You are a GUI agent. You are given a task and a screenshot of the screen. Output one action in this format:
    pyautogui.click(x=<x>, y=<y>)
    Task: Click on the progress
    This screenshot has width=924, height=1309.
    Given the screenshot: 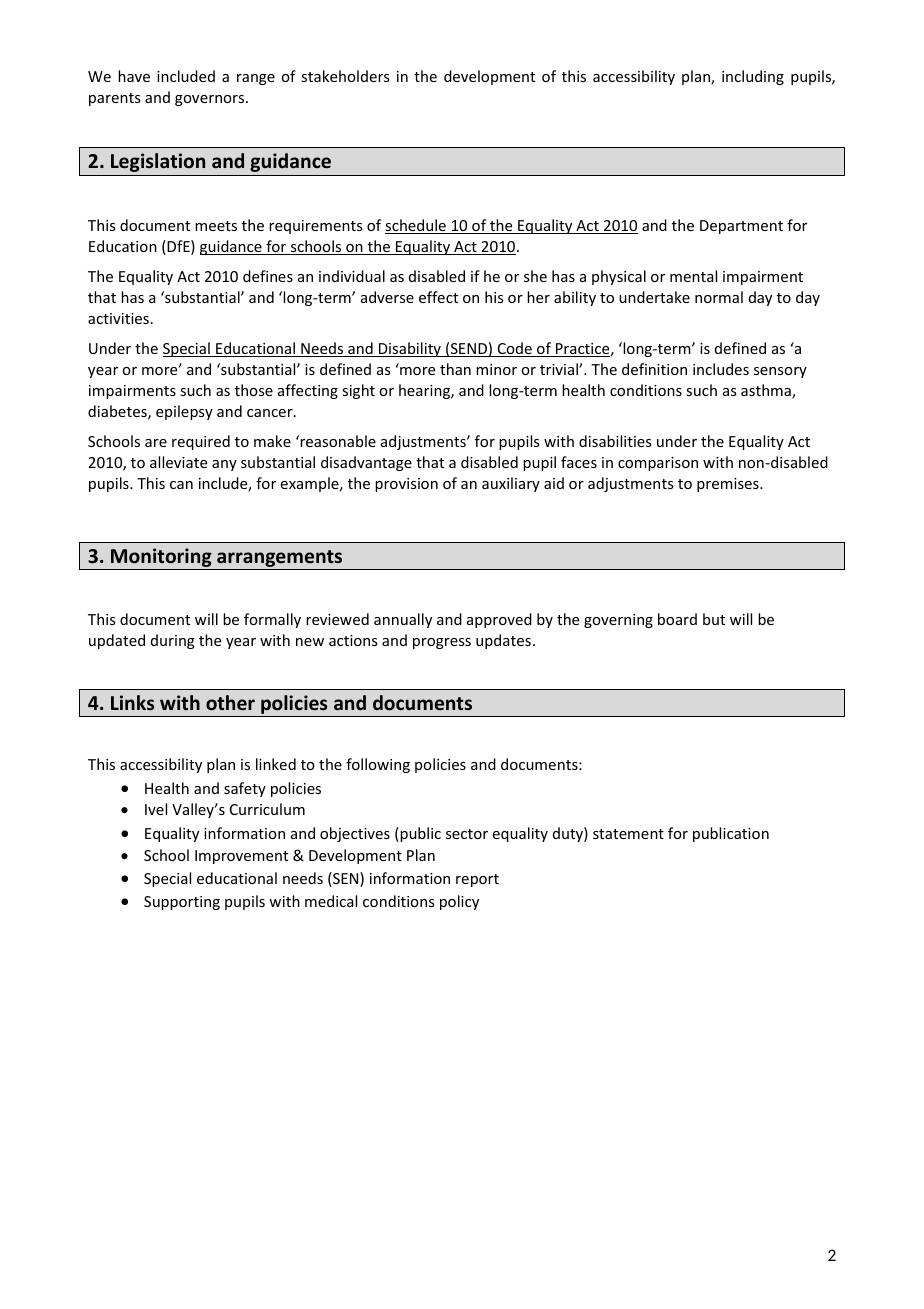 What is the action you would take?
    pyautogui.click(x=442, y=643)
